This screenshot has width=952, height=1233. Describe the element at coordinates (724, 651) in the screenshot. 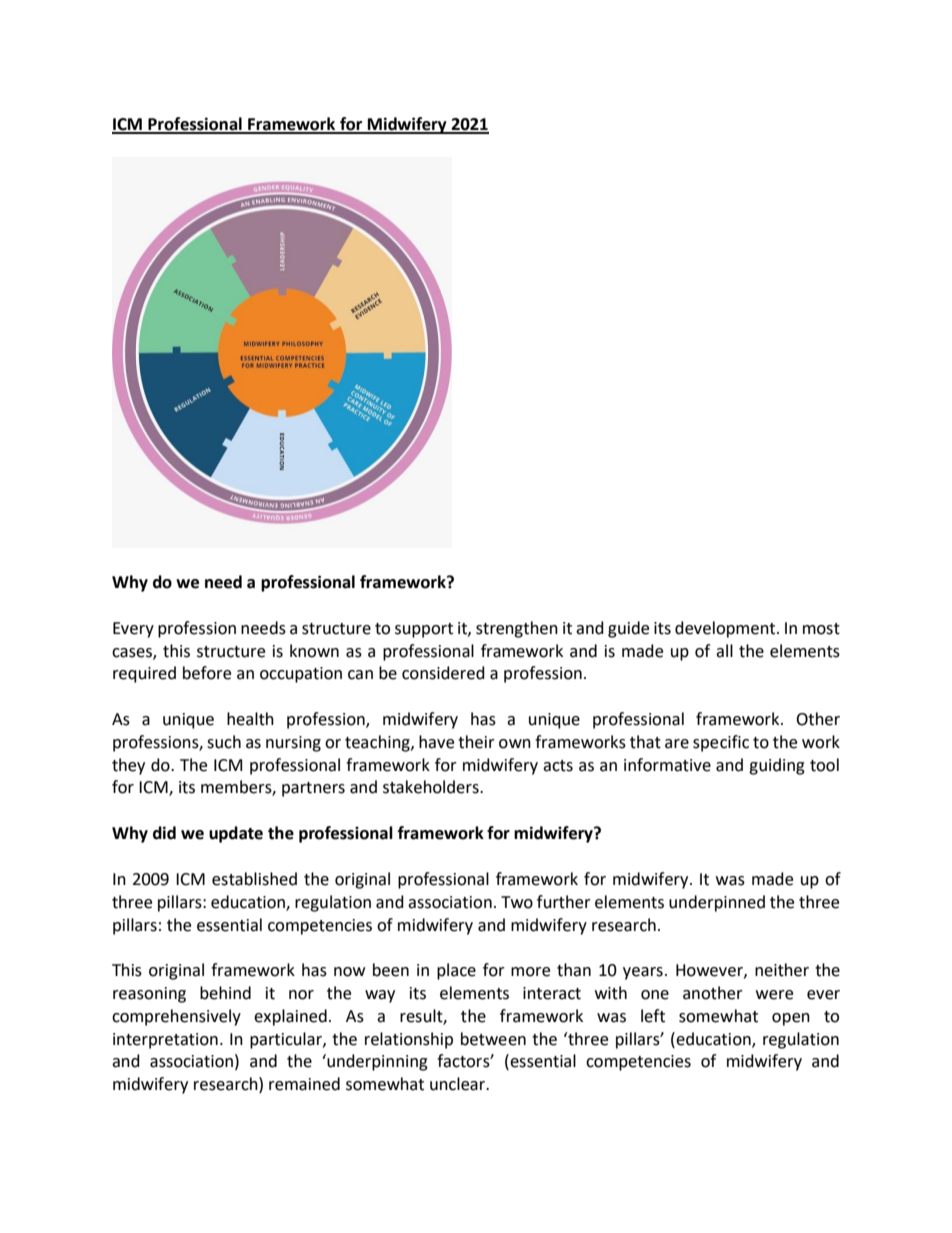

I see `all` at that location.
